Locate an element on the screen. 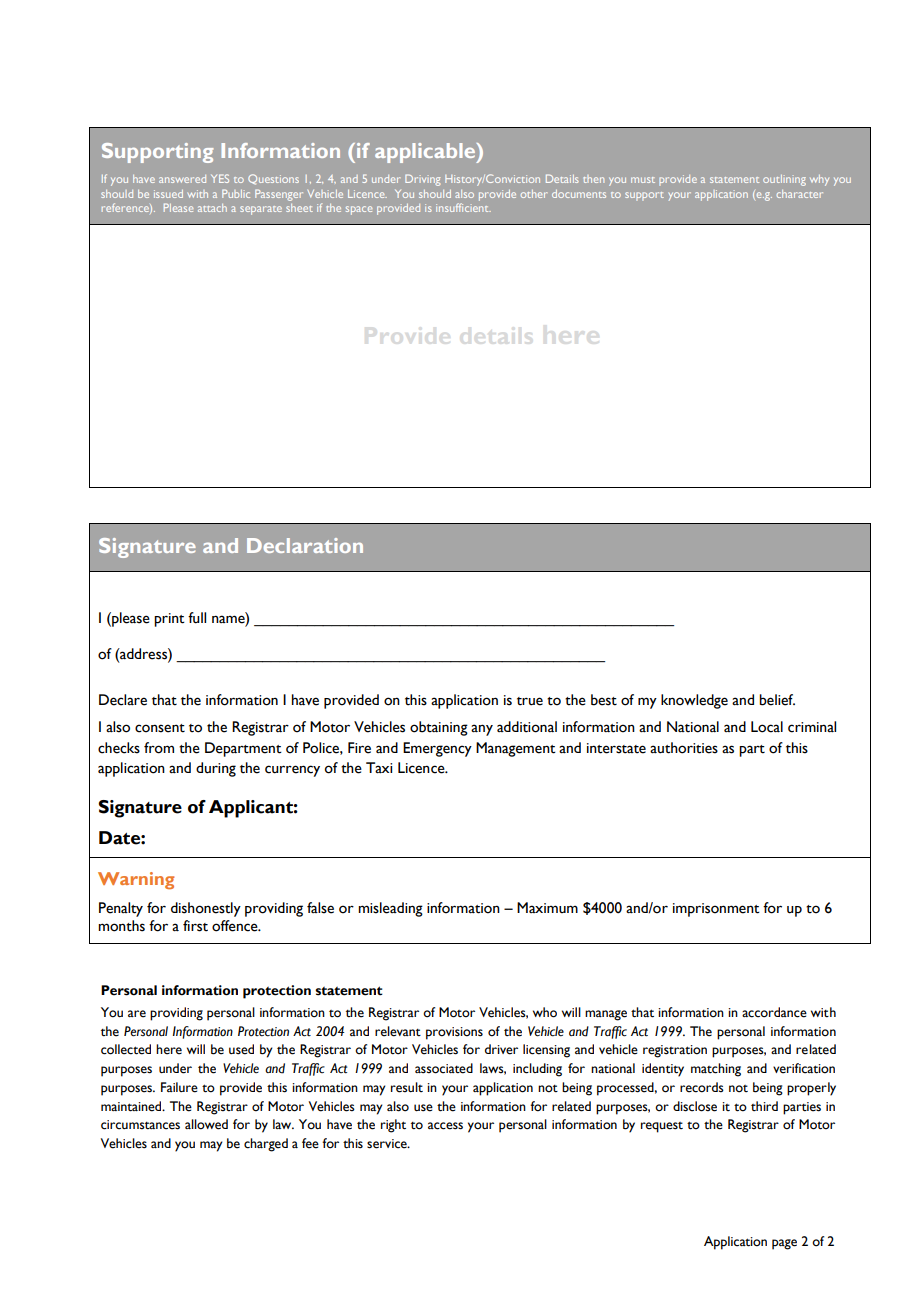  imprisonment is located at coordinates (716, 910).
